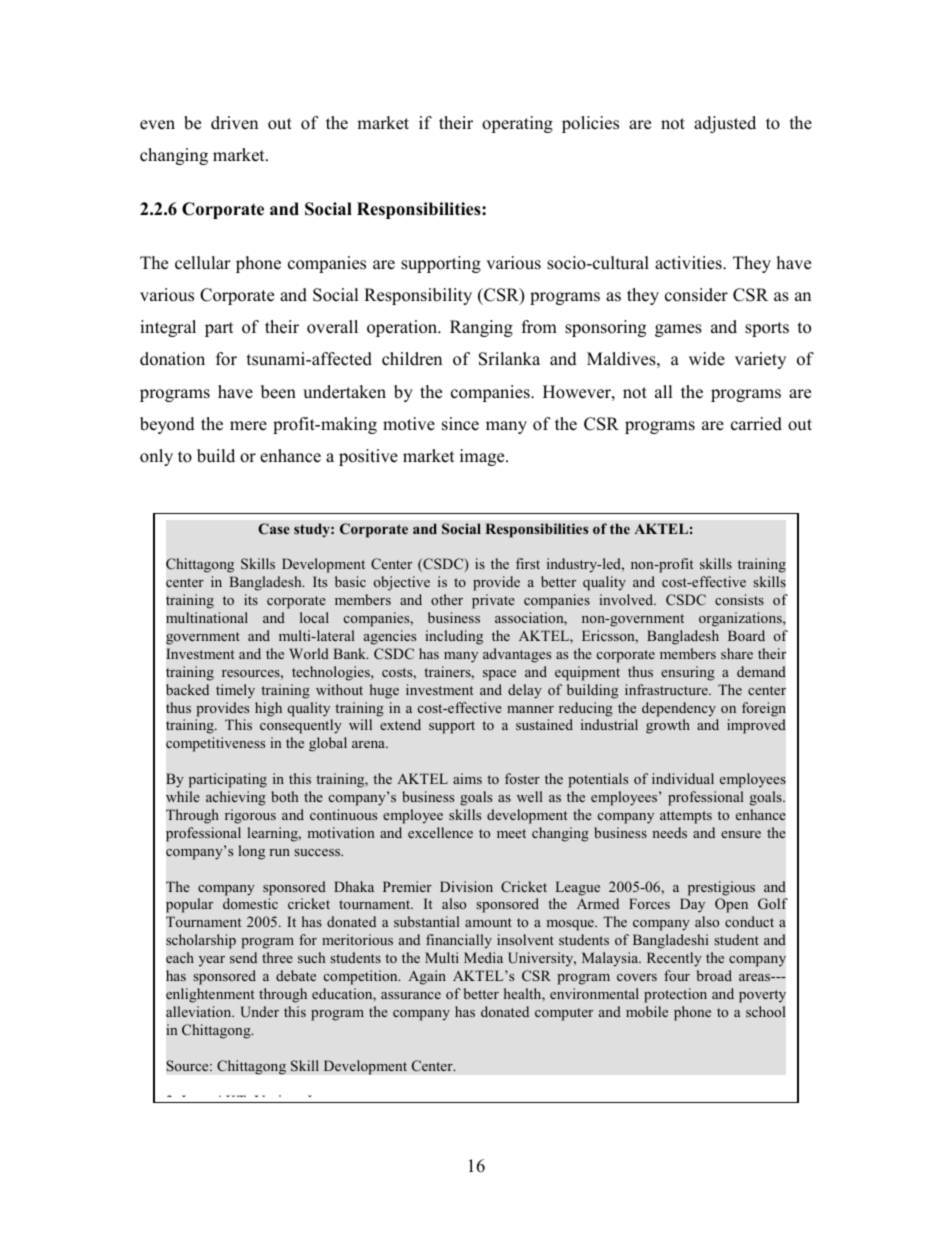 The width and height of the image is (952, 1233). What do you see at coordinates (248, 426) in the image?
I see `mere` at bounding box center [248, 426].
